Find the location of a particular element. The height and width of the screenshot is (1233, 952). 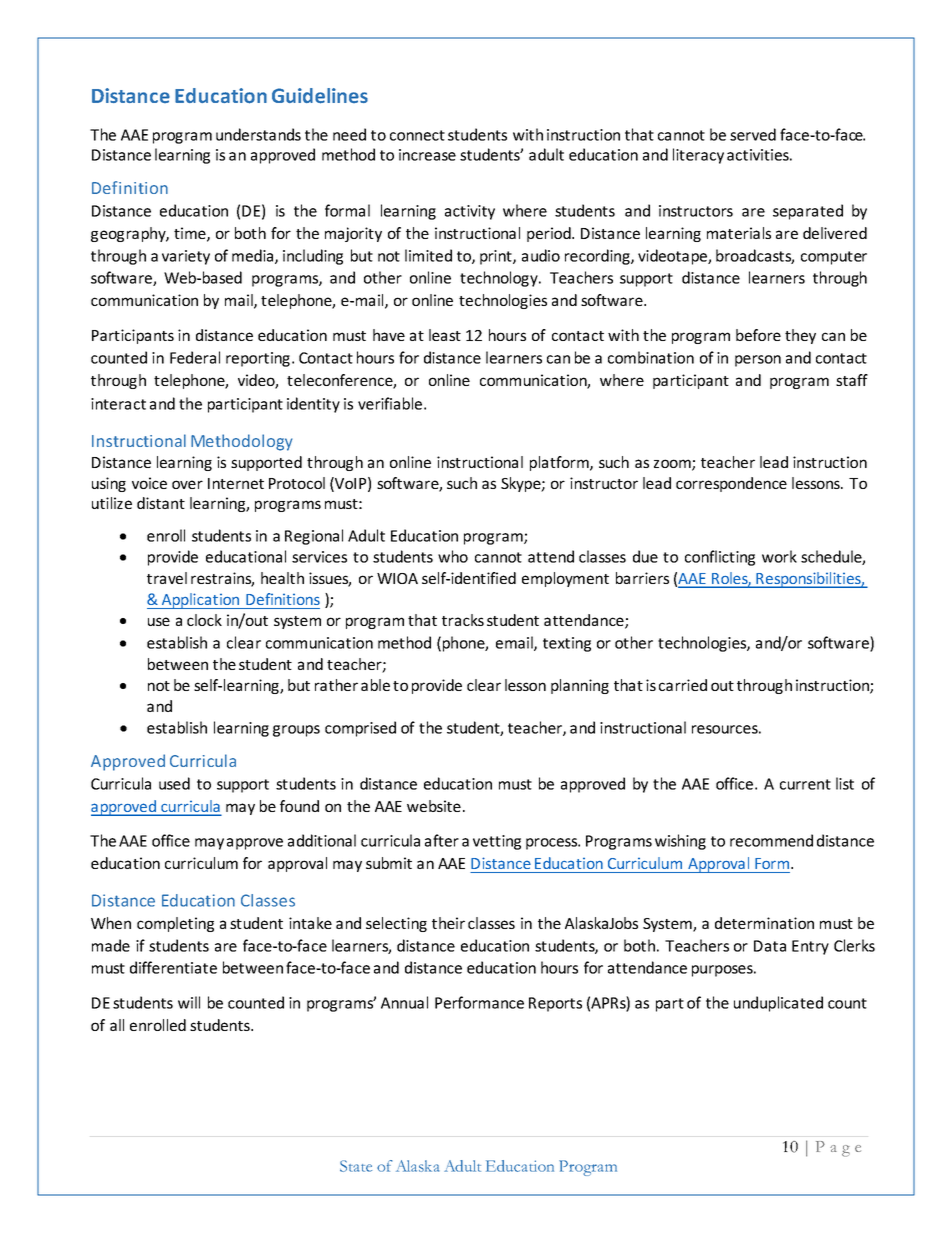

tracks is located at coordinates (463, 620).
